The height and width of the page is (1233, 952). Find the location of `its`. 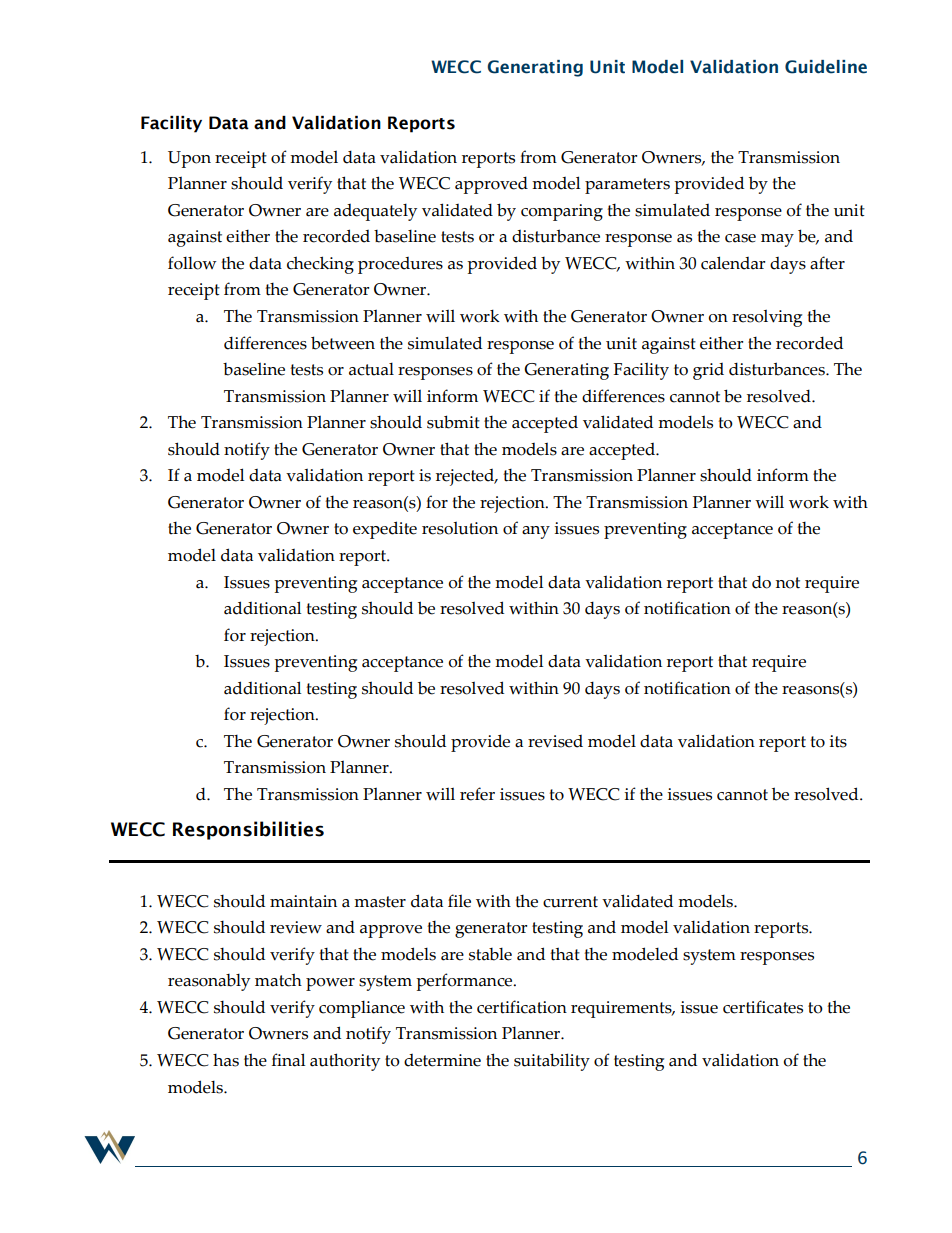

its is located at coordinates (838, 741).
